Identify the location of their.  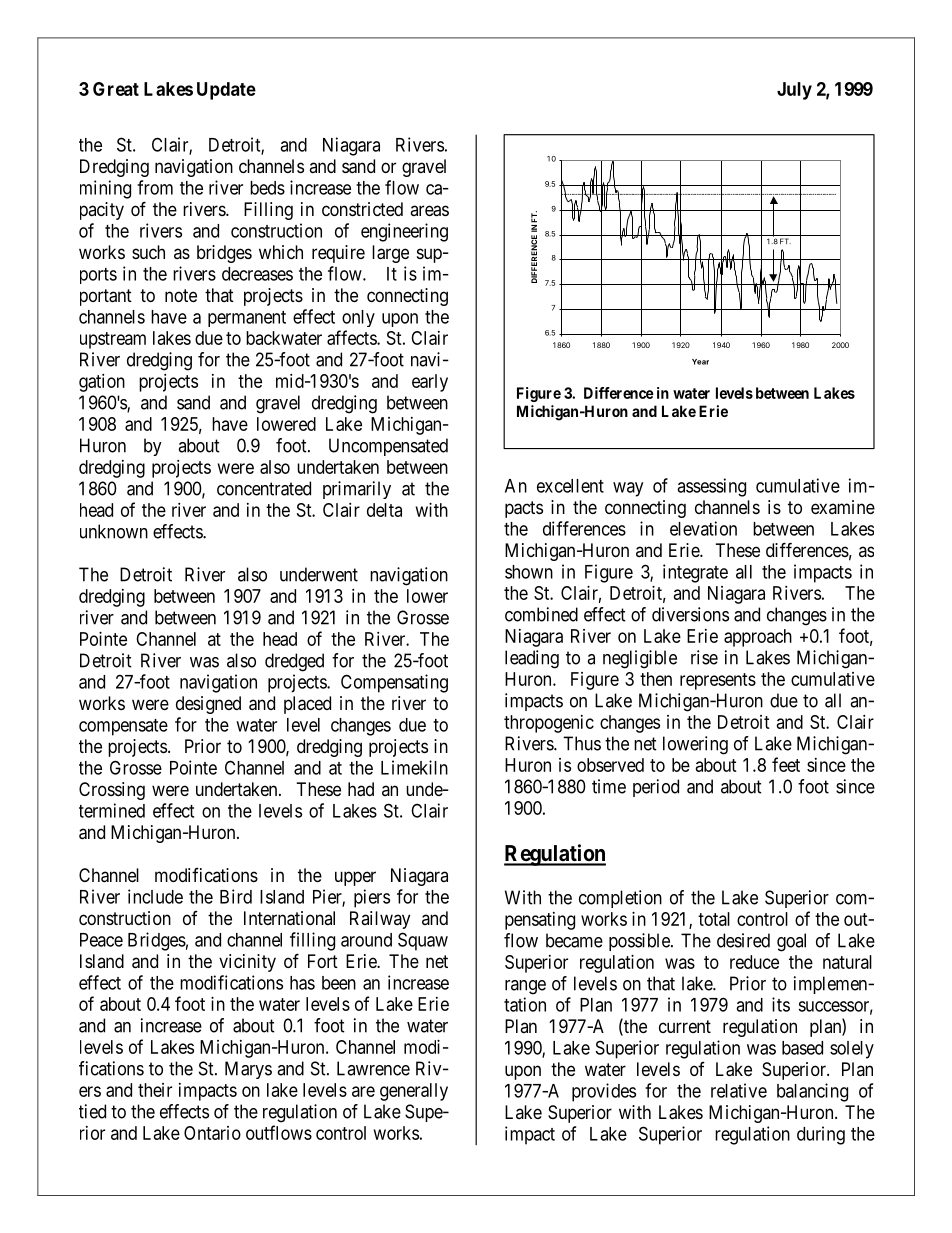
(155, 1090).
